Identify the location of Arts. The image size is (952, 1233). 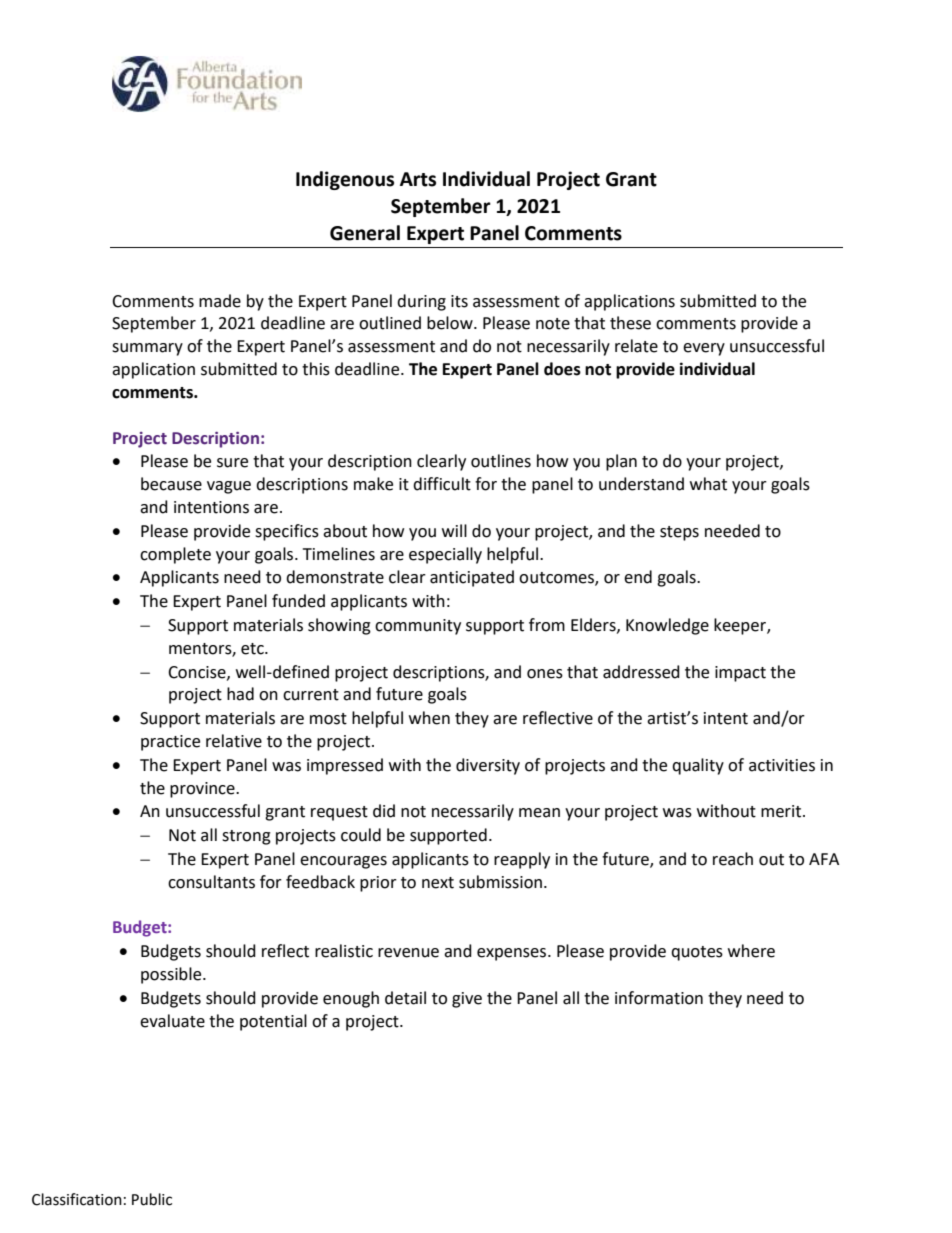
(418, 179).
